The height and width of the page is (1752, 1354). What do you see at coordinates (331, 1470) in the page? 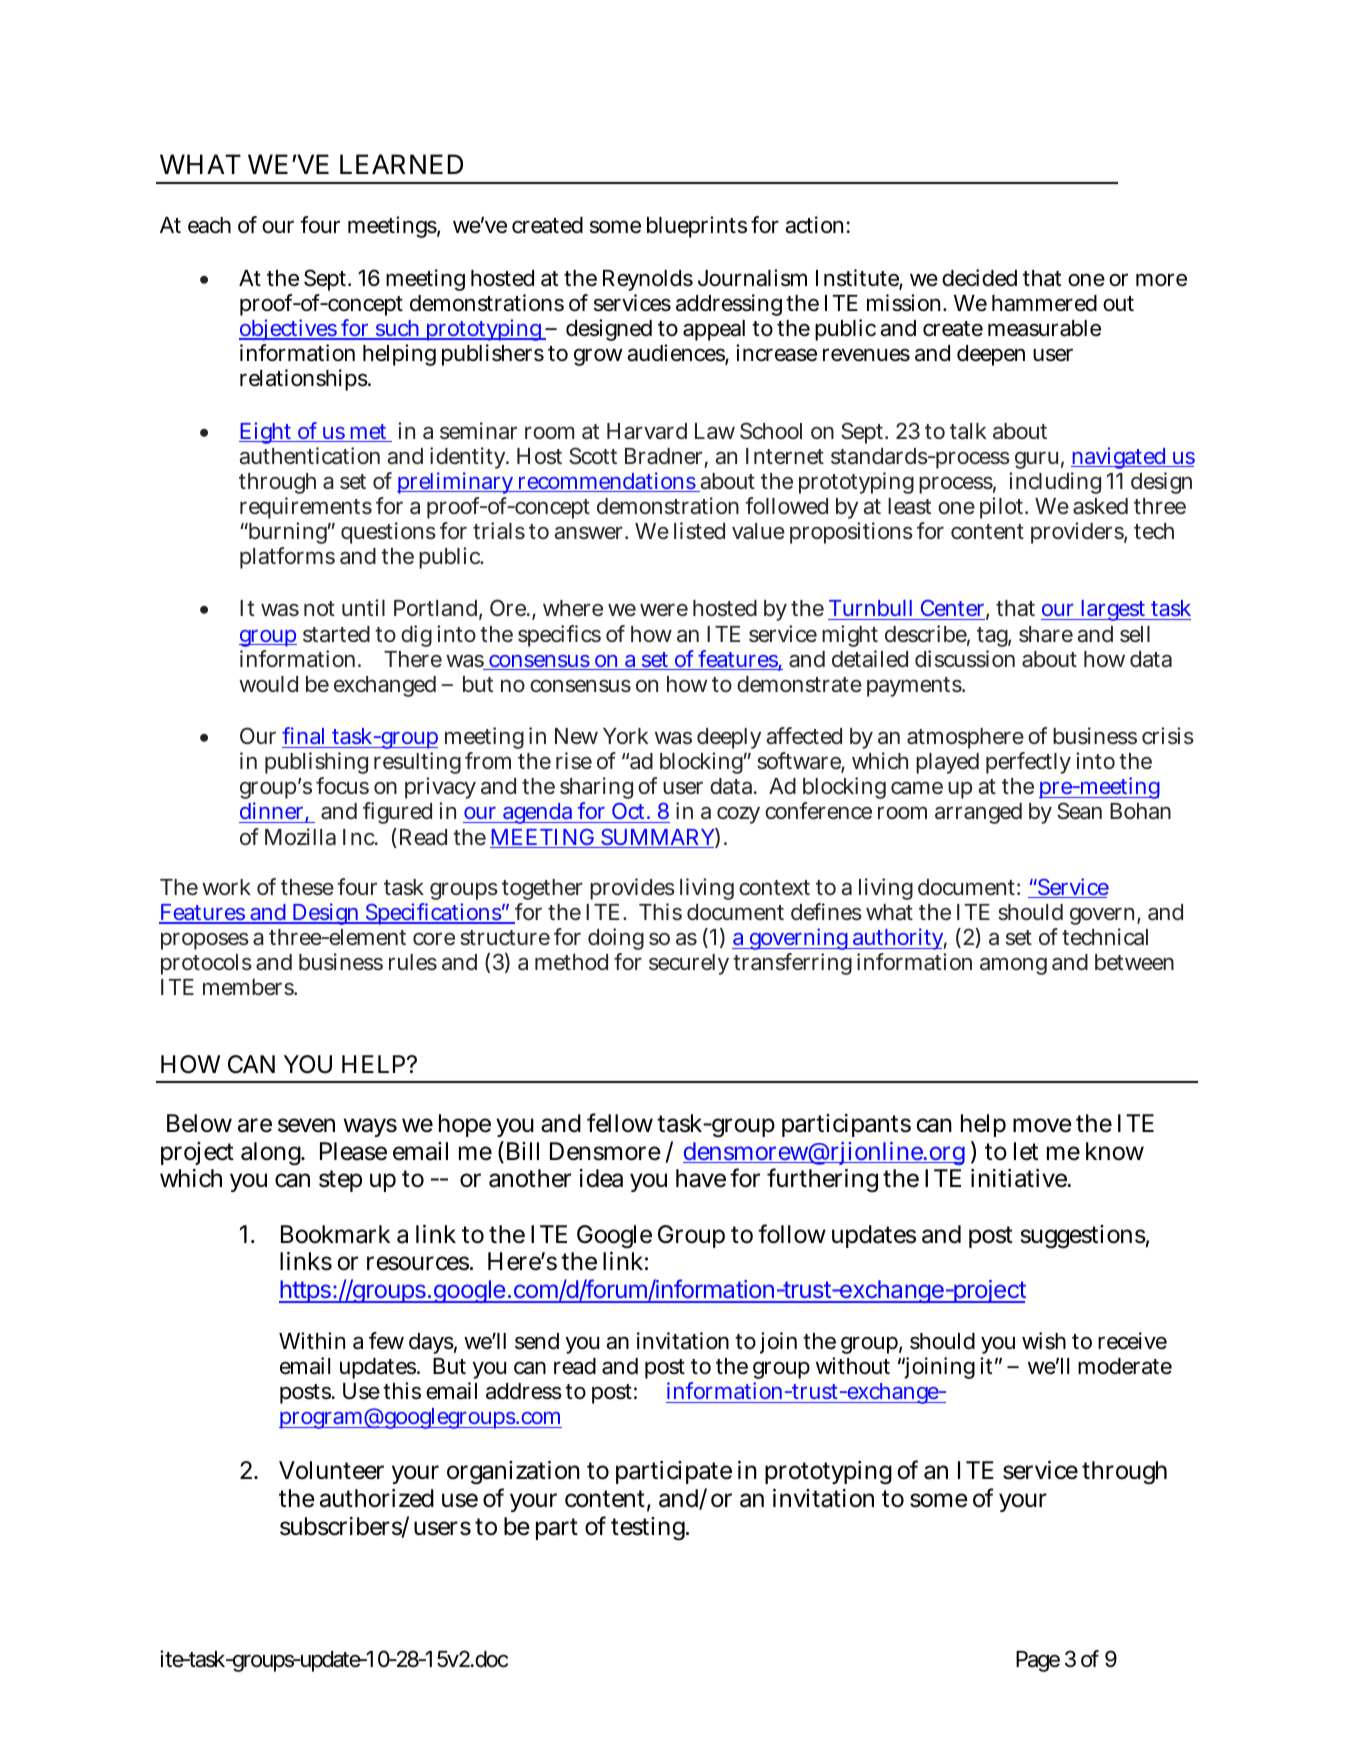
I see `Volunteer` at bounding box center [331, 1470].
